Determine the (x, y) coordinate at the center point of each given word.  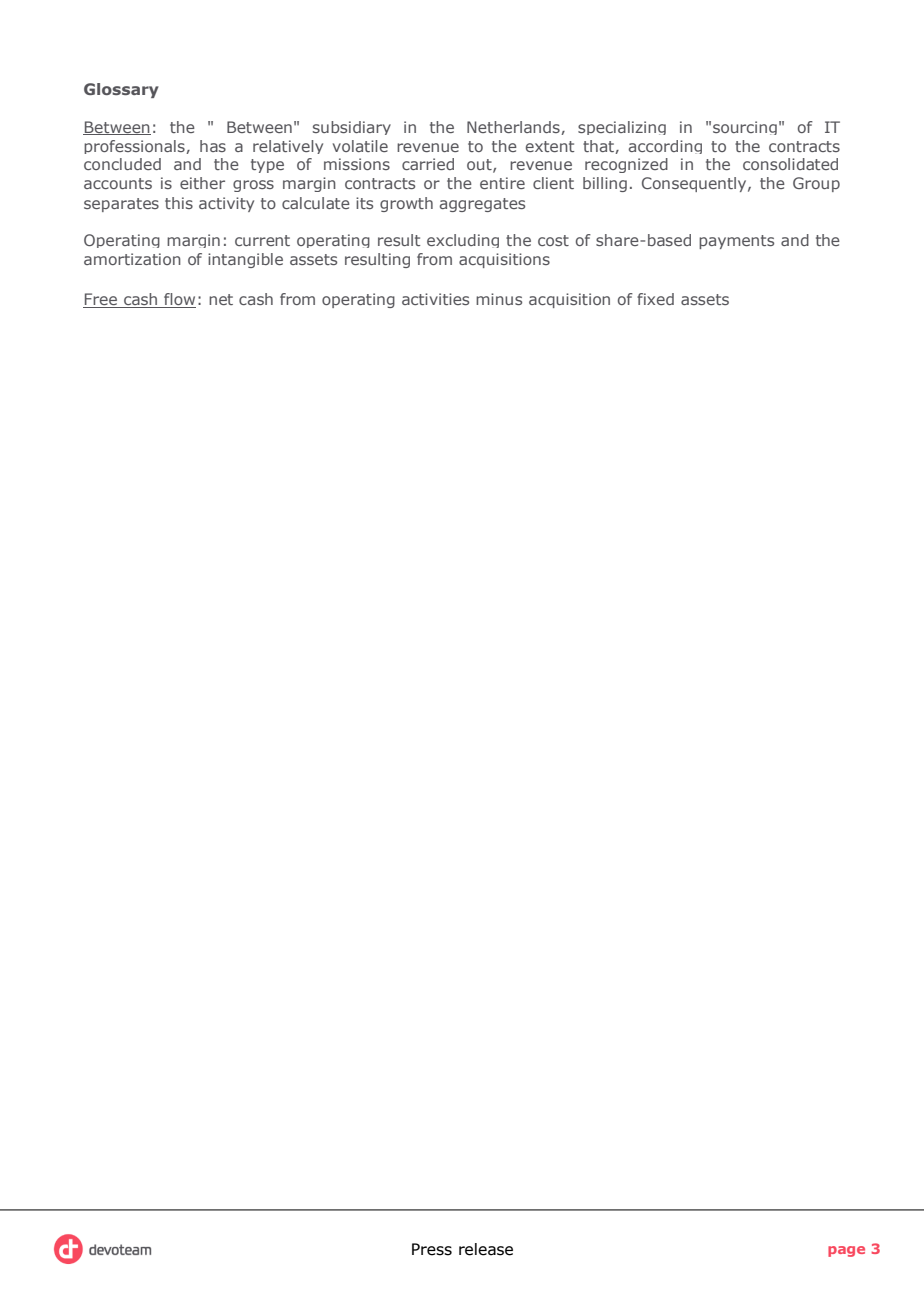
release (486, 1249)
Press (432, 1249)
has (213, 146)
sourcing (745, 128)
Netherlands (514, 128)
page (846, 1251)
